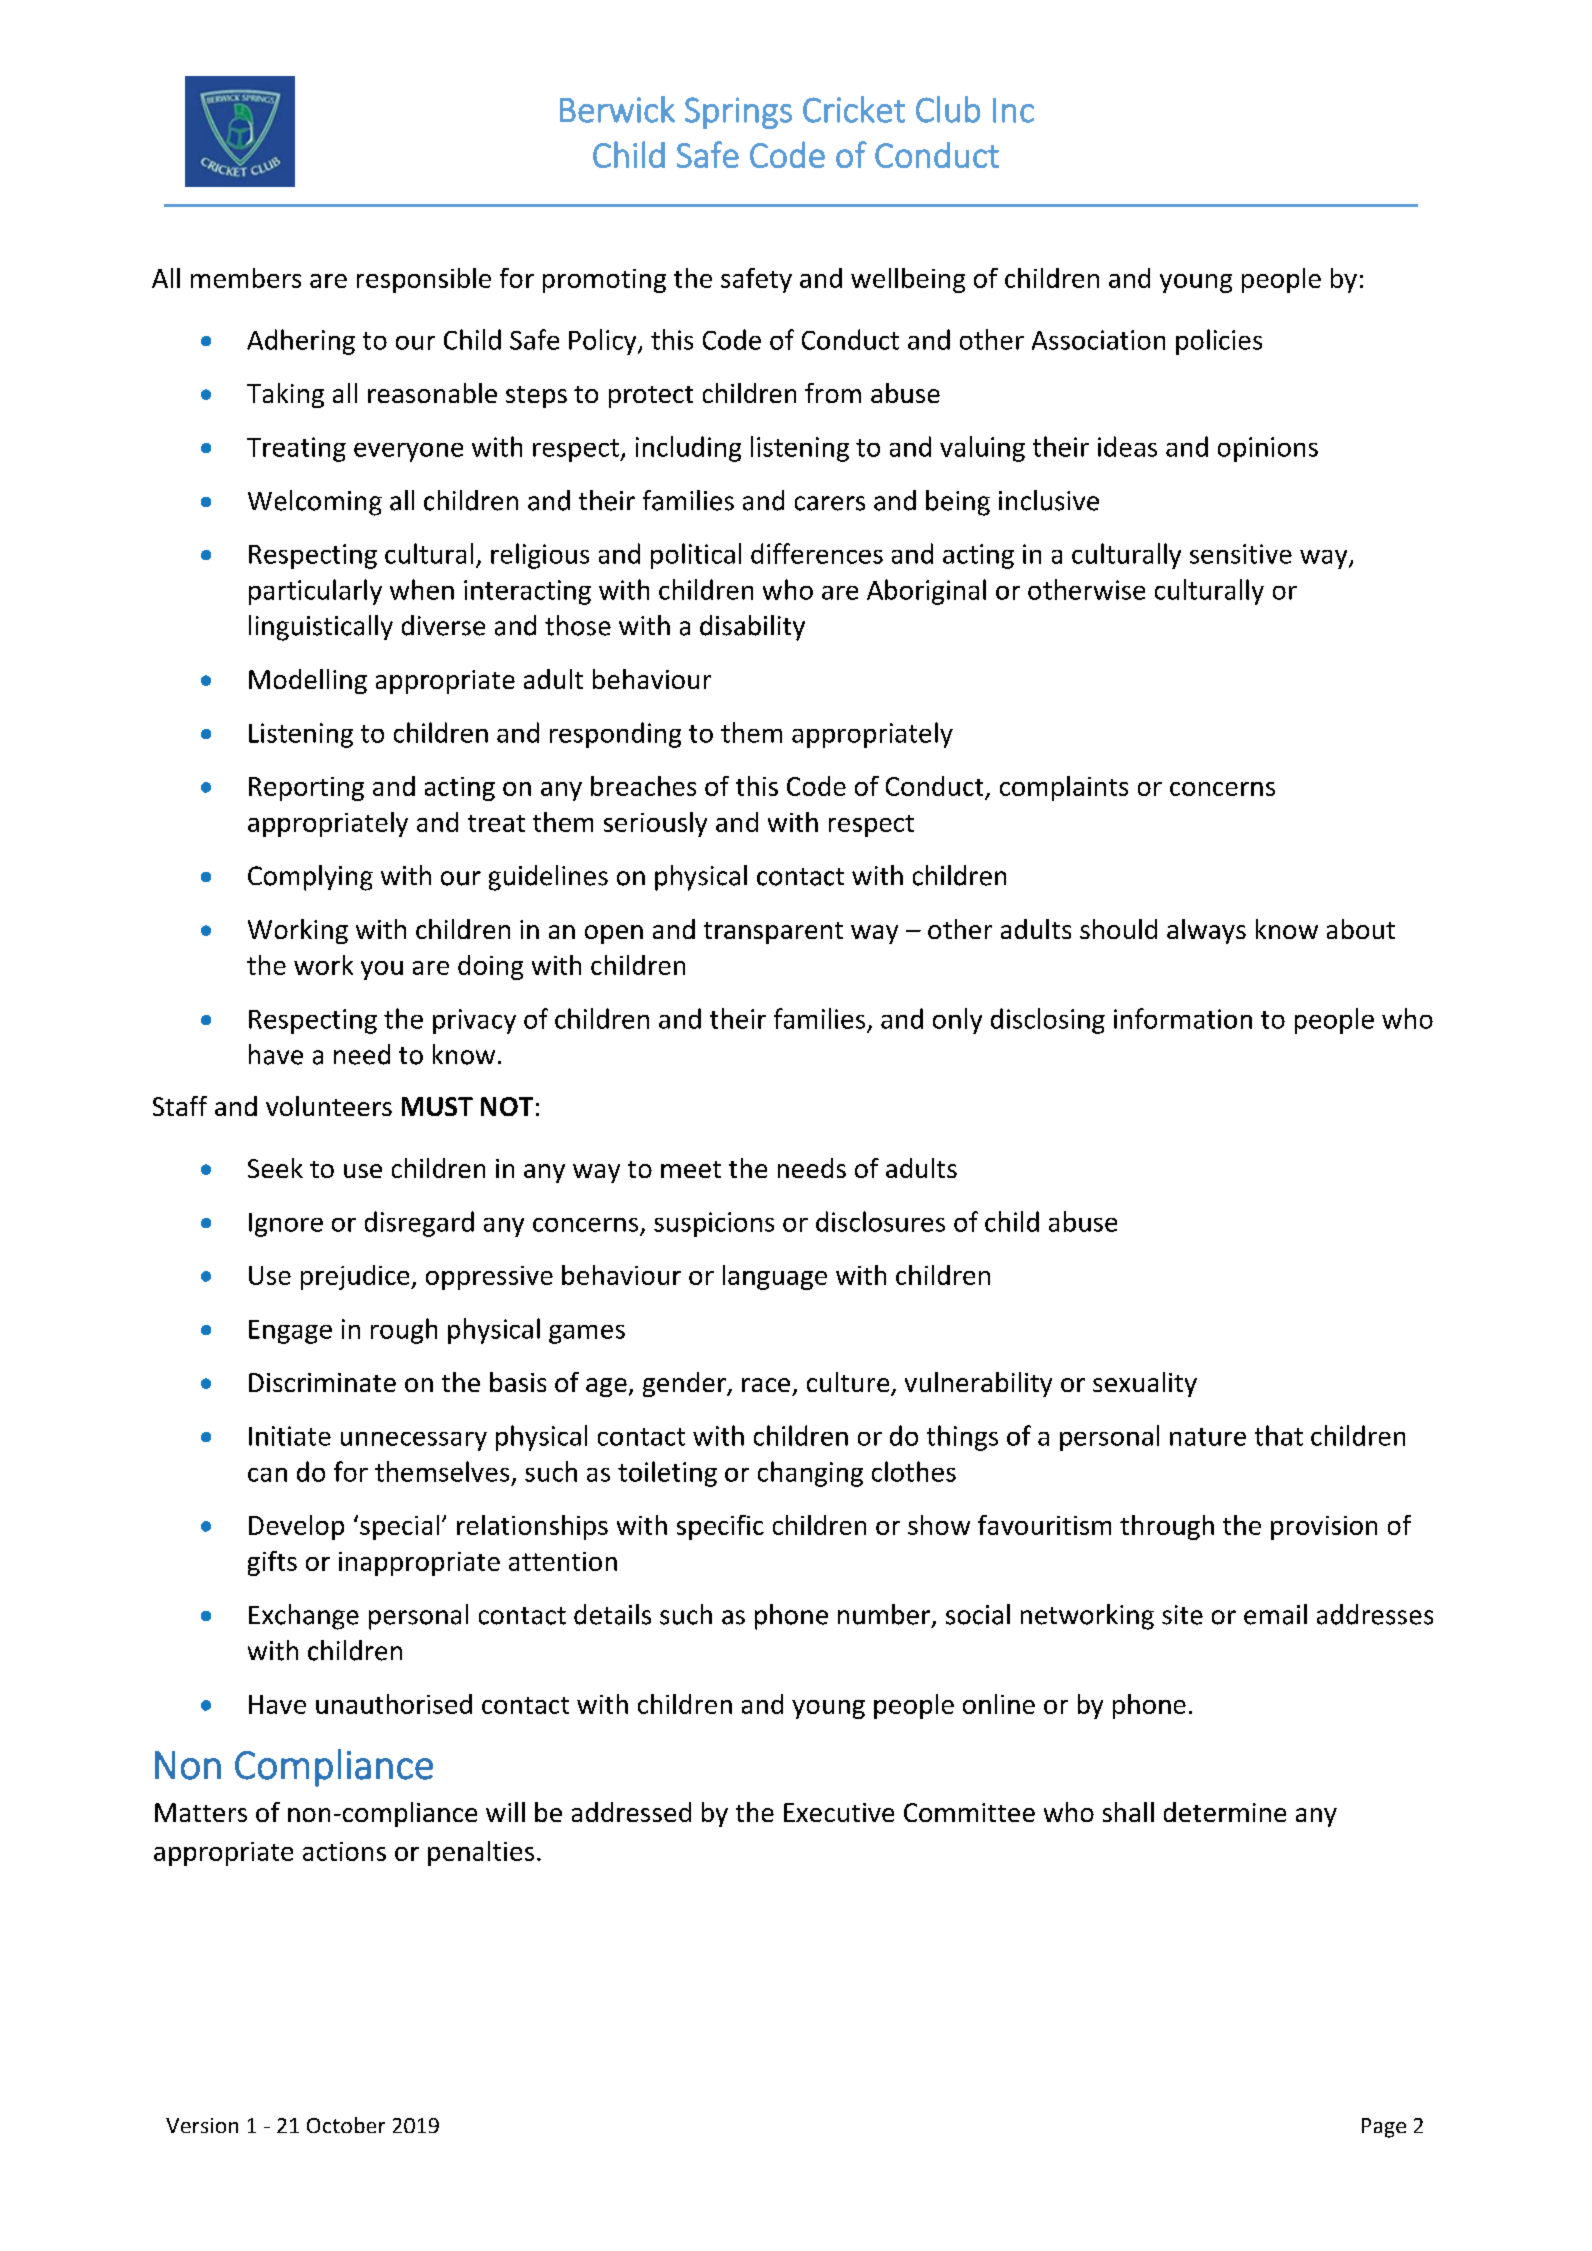 The width and height of the screenshot is (1592, 2251). I want to click on October, so click(346, 2125).
